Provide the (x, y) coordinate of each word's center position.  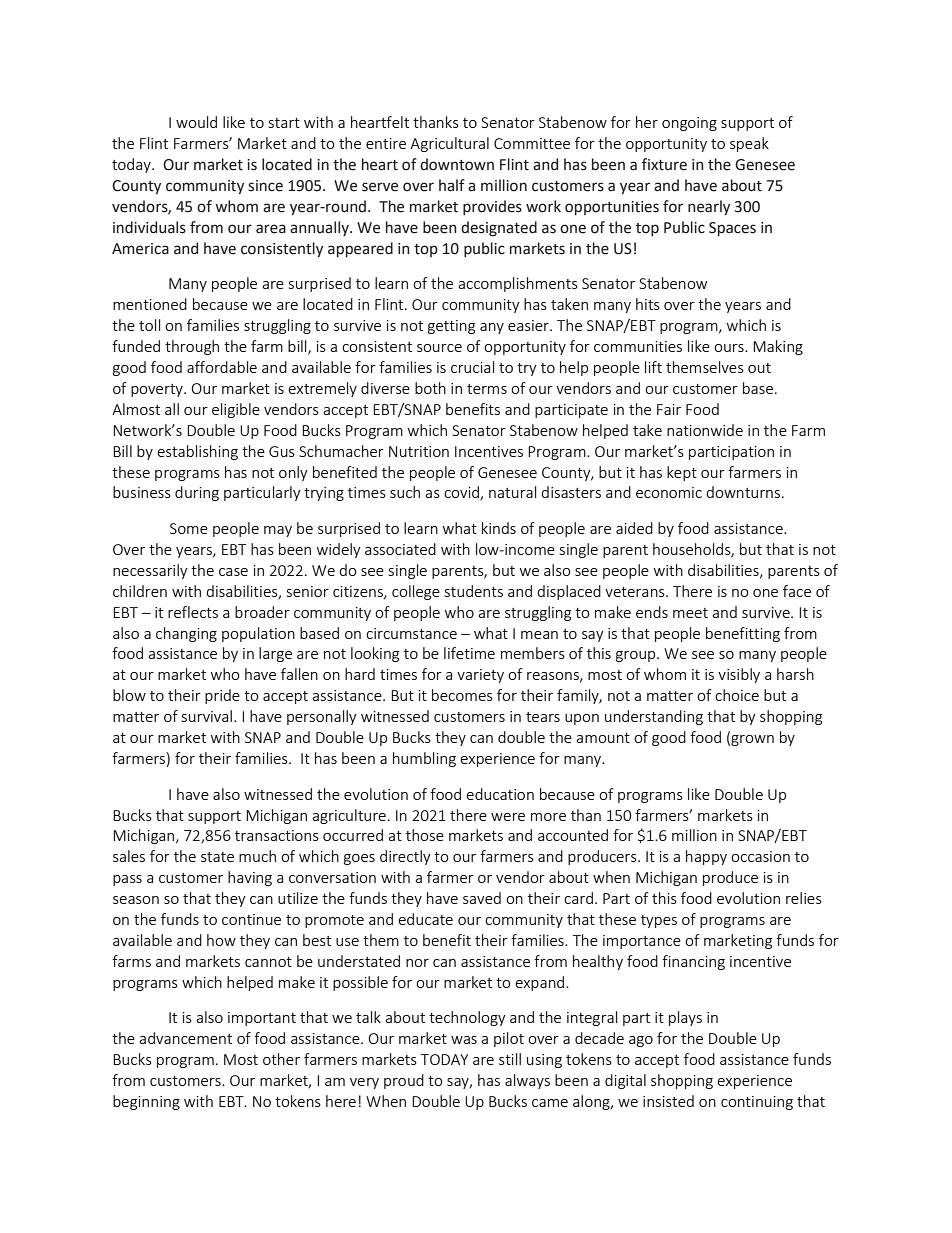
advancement (185, 1038)
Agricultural (449, 144)
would (196, 122)
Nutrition (419, 451)
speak (749, 144)
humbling (424, 759)
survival (207, 716)
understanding (654, 717)
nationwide (705, 430)
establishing (197, 452)
